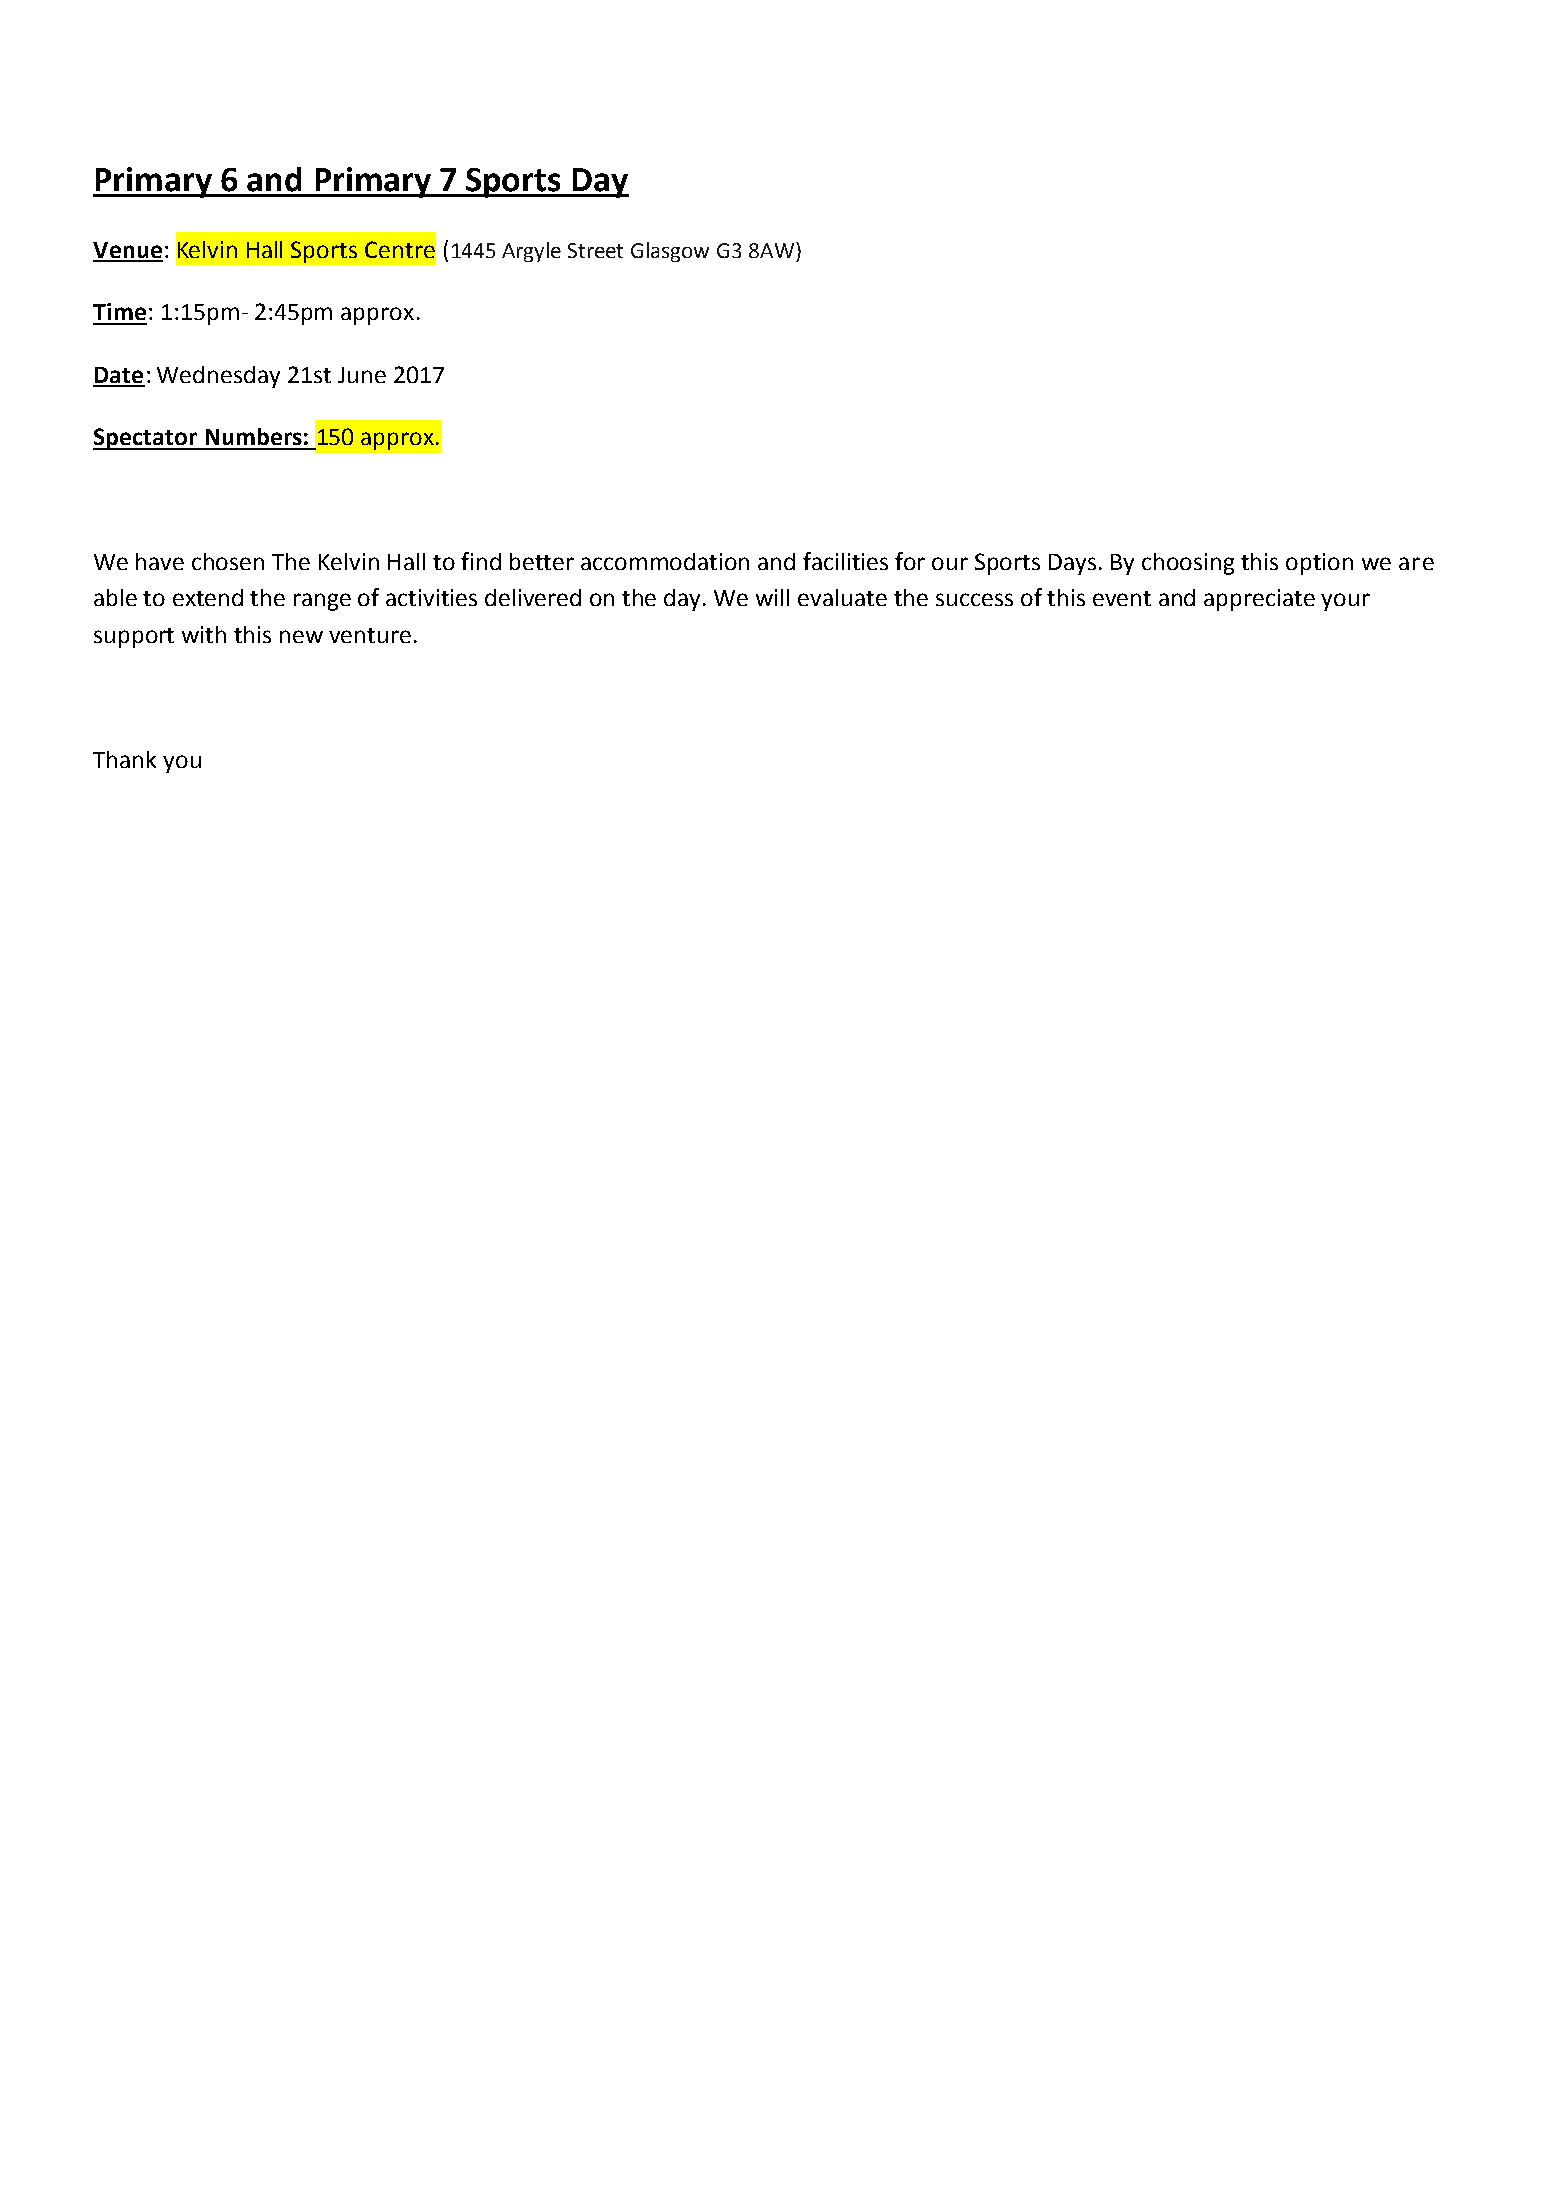  I want to click on Glasgow, so click(670, 252).
